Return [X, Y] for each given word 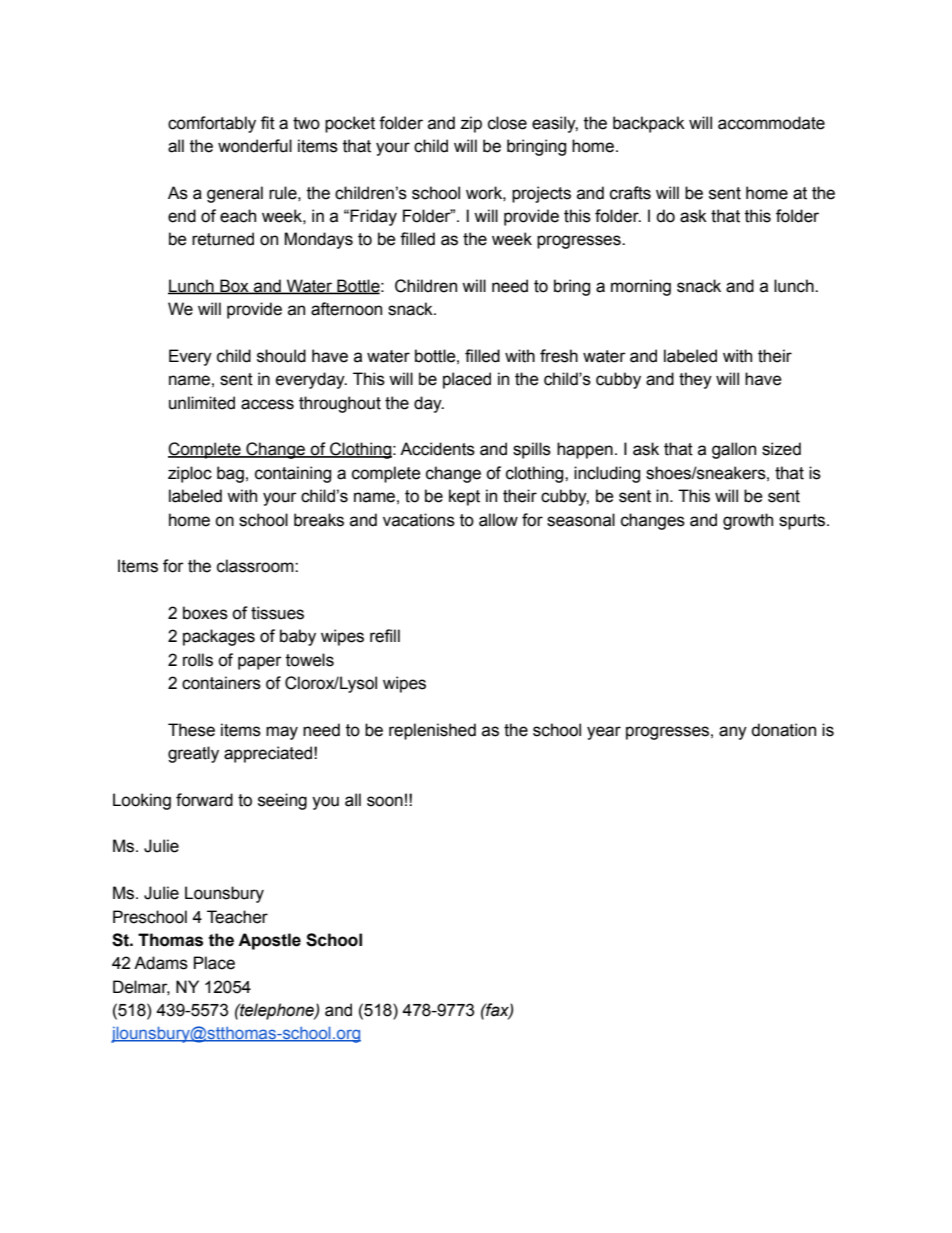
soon [385, 801]
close [507, 123]
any [733, 733]
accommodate [771, 123]
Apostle [269, 941]
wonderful [255, 146]
